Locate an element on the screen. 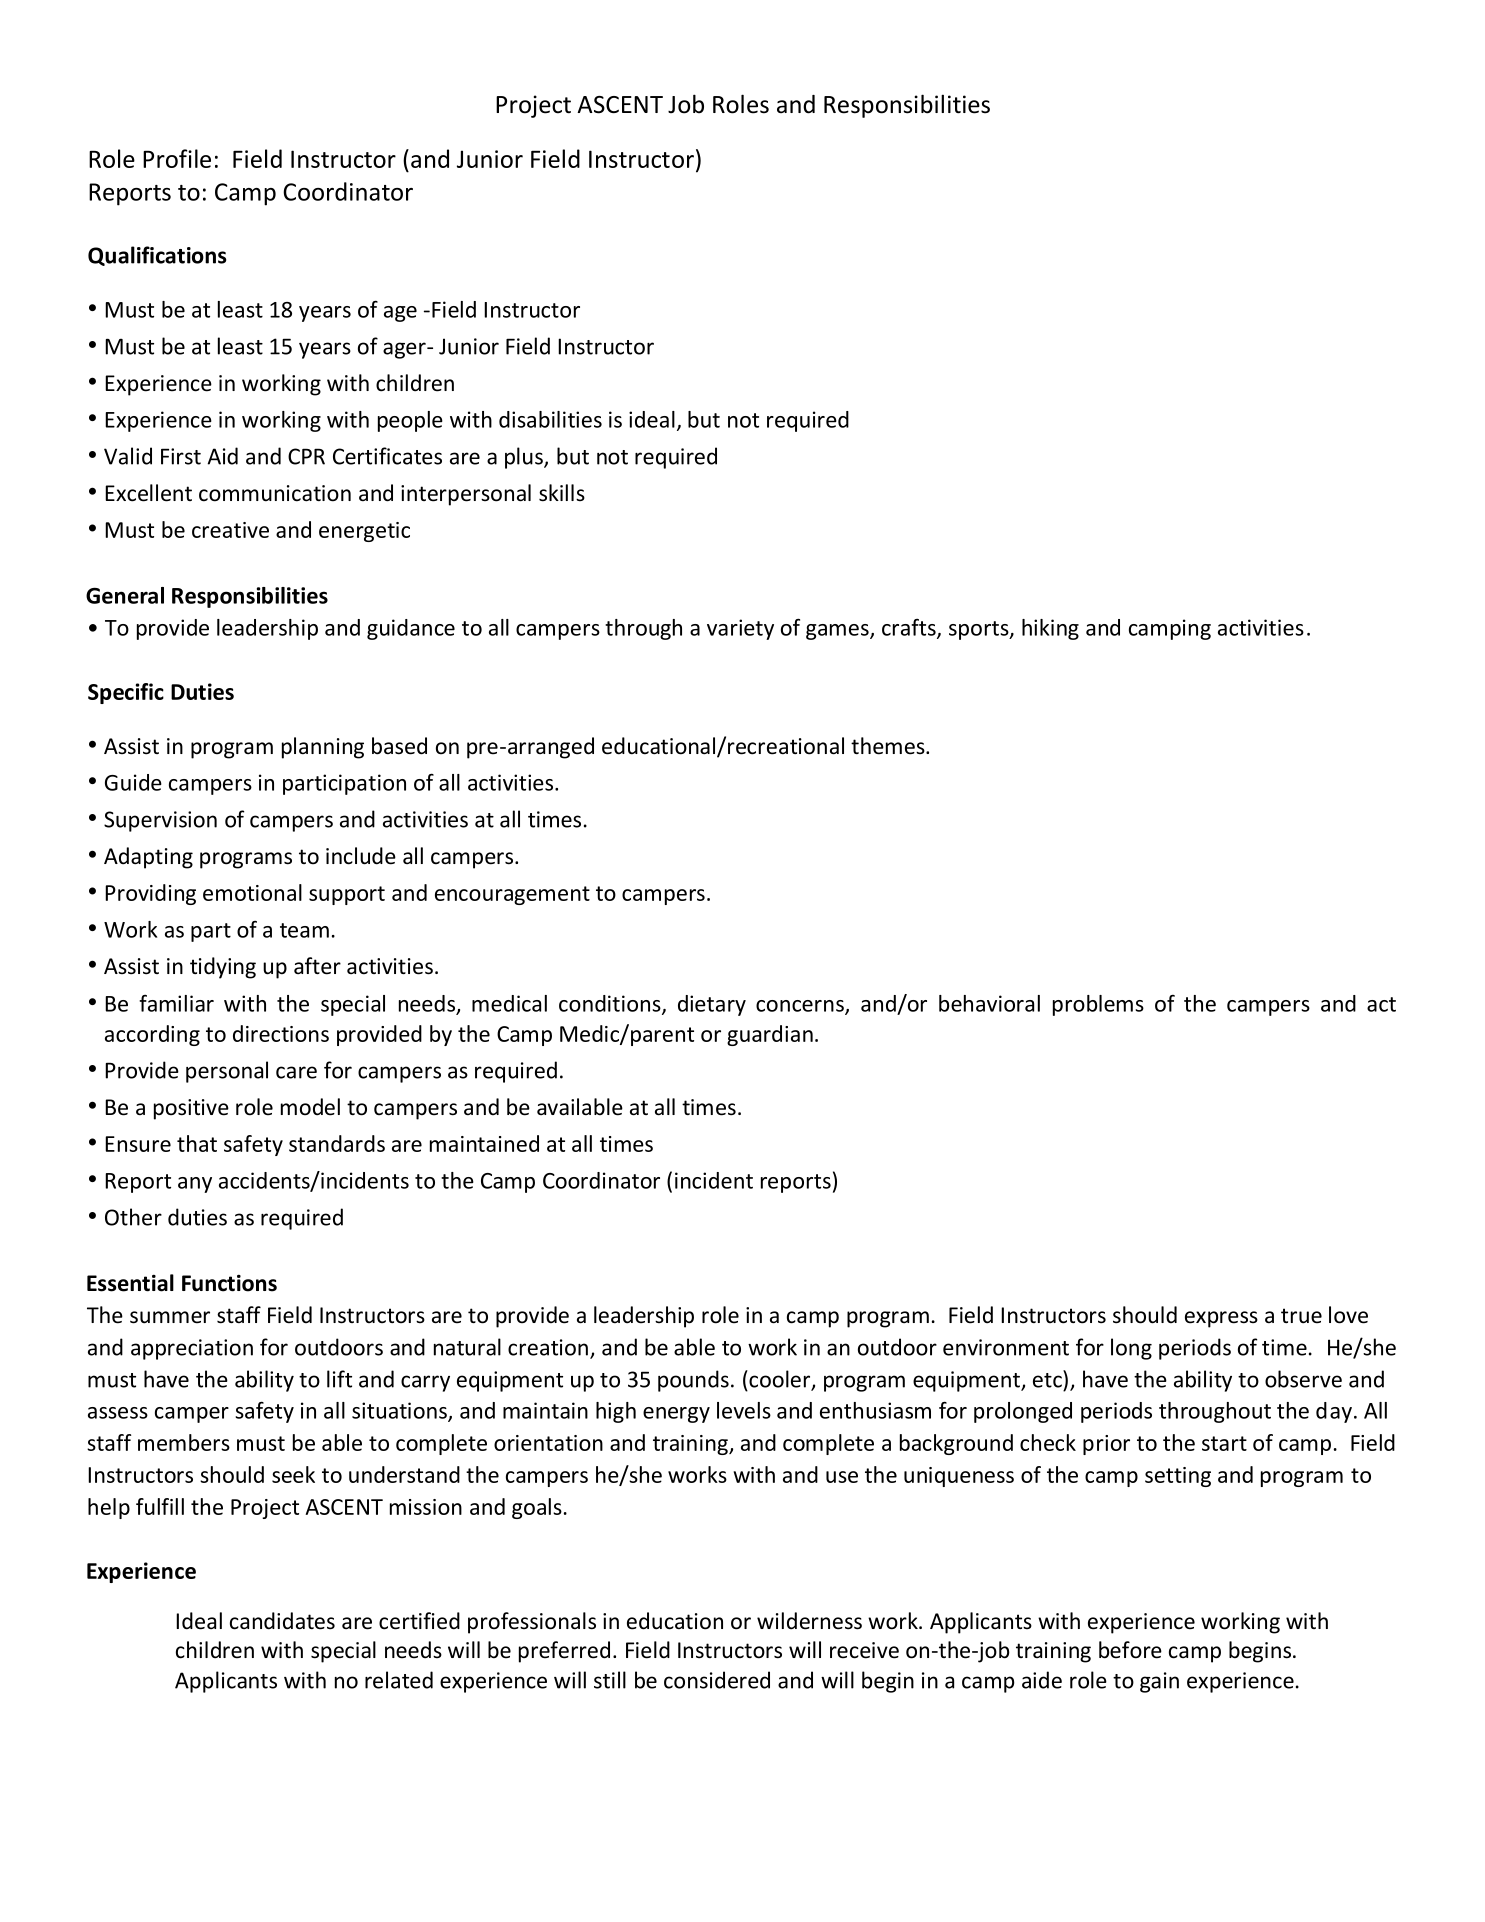 The image size is (1485, 1922). candidates is located at coordinates (282, 1621).
